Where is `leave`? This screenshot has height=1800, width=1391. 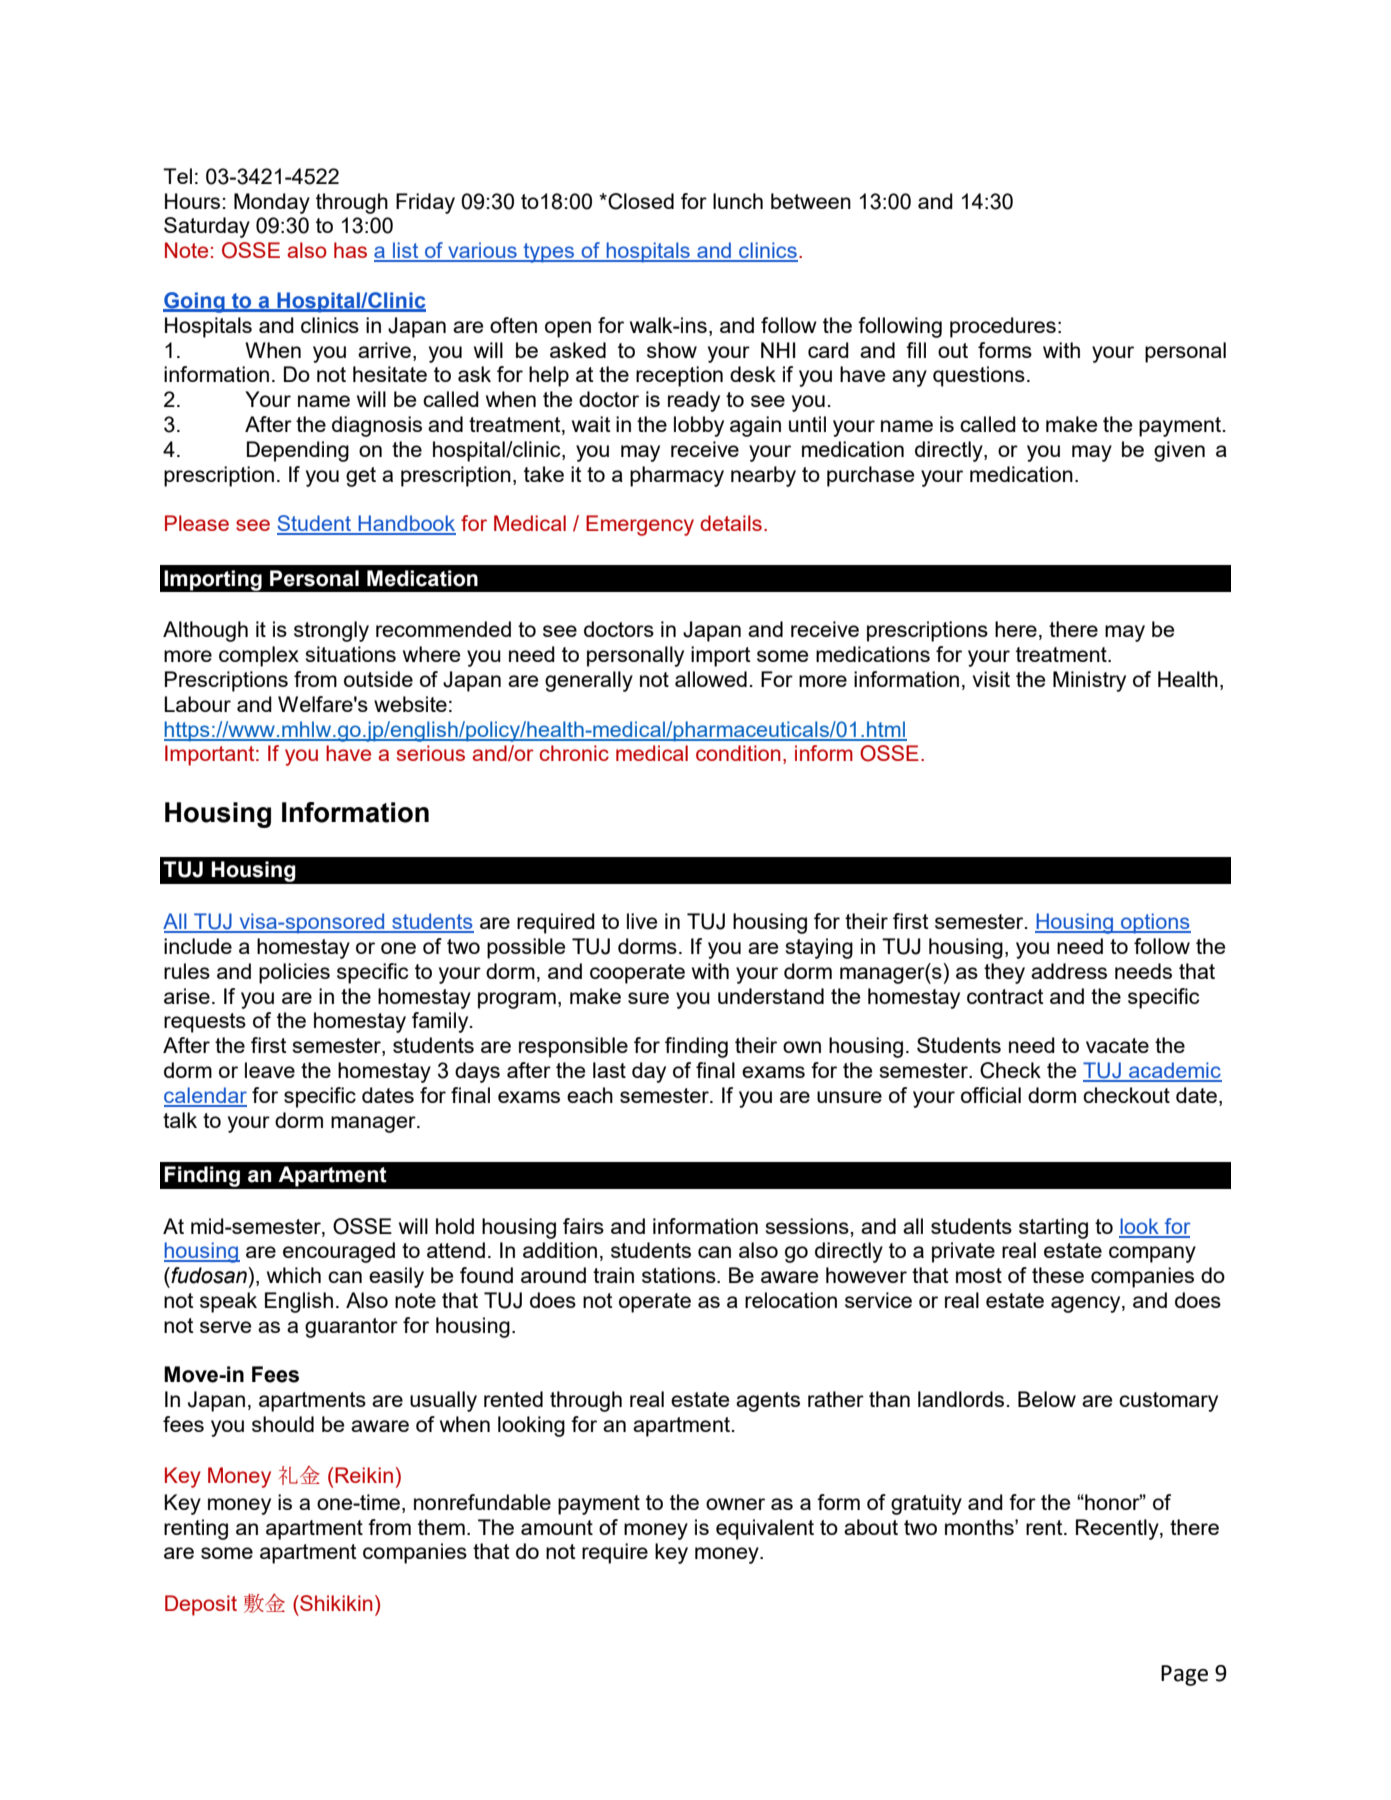 leave is located at coordinates (270, 1070).
